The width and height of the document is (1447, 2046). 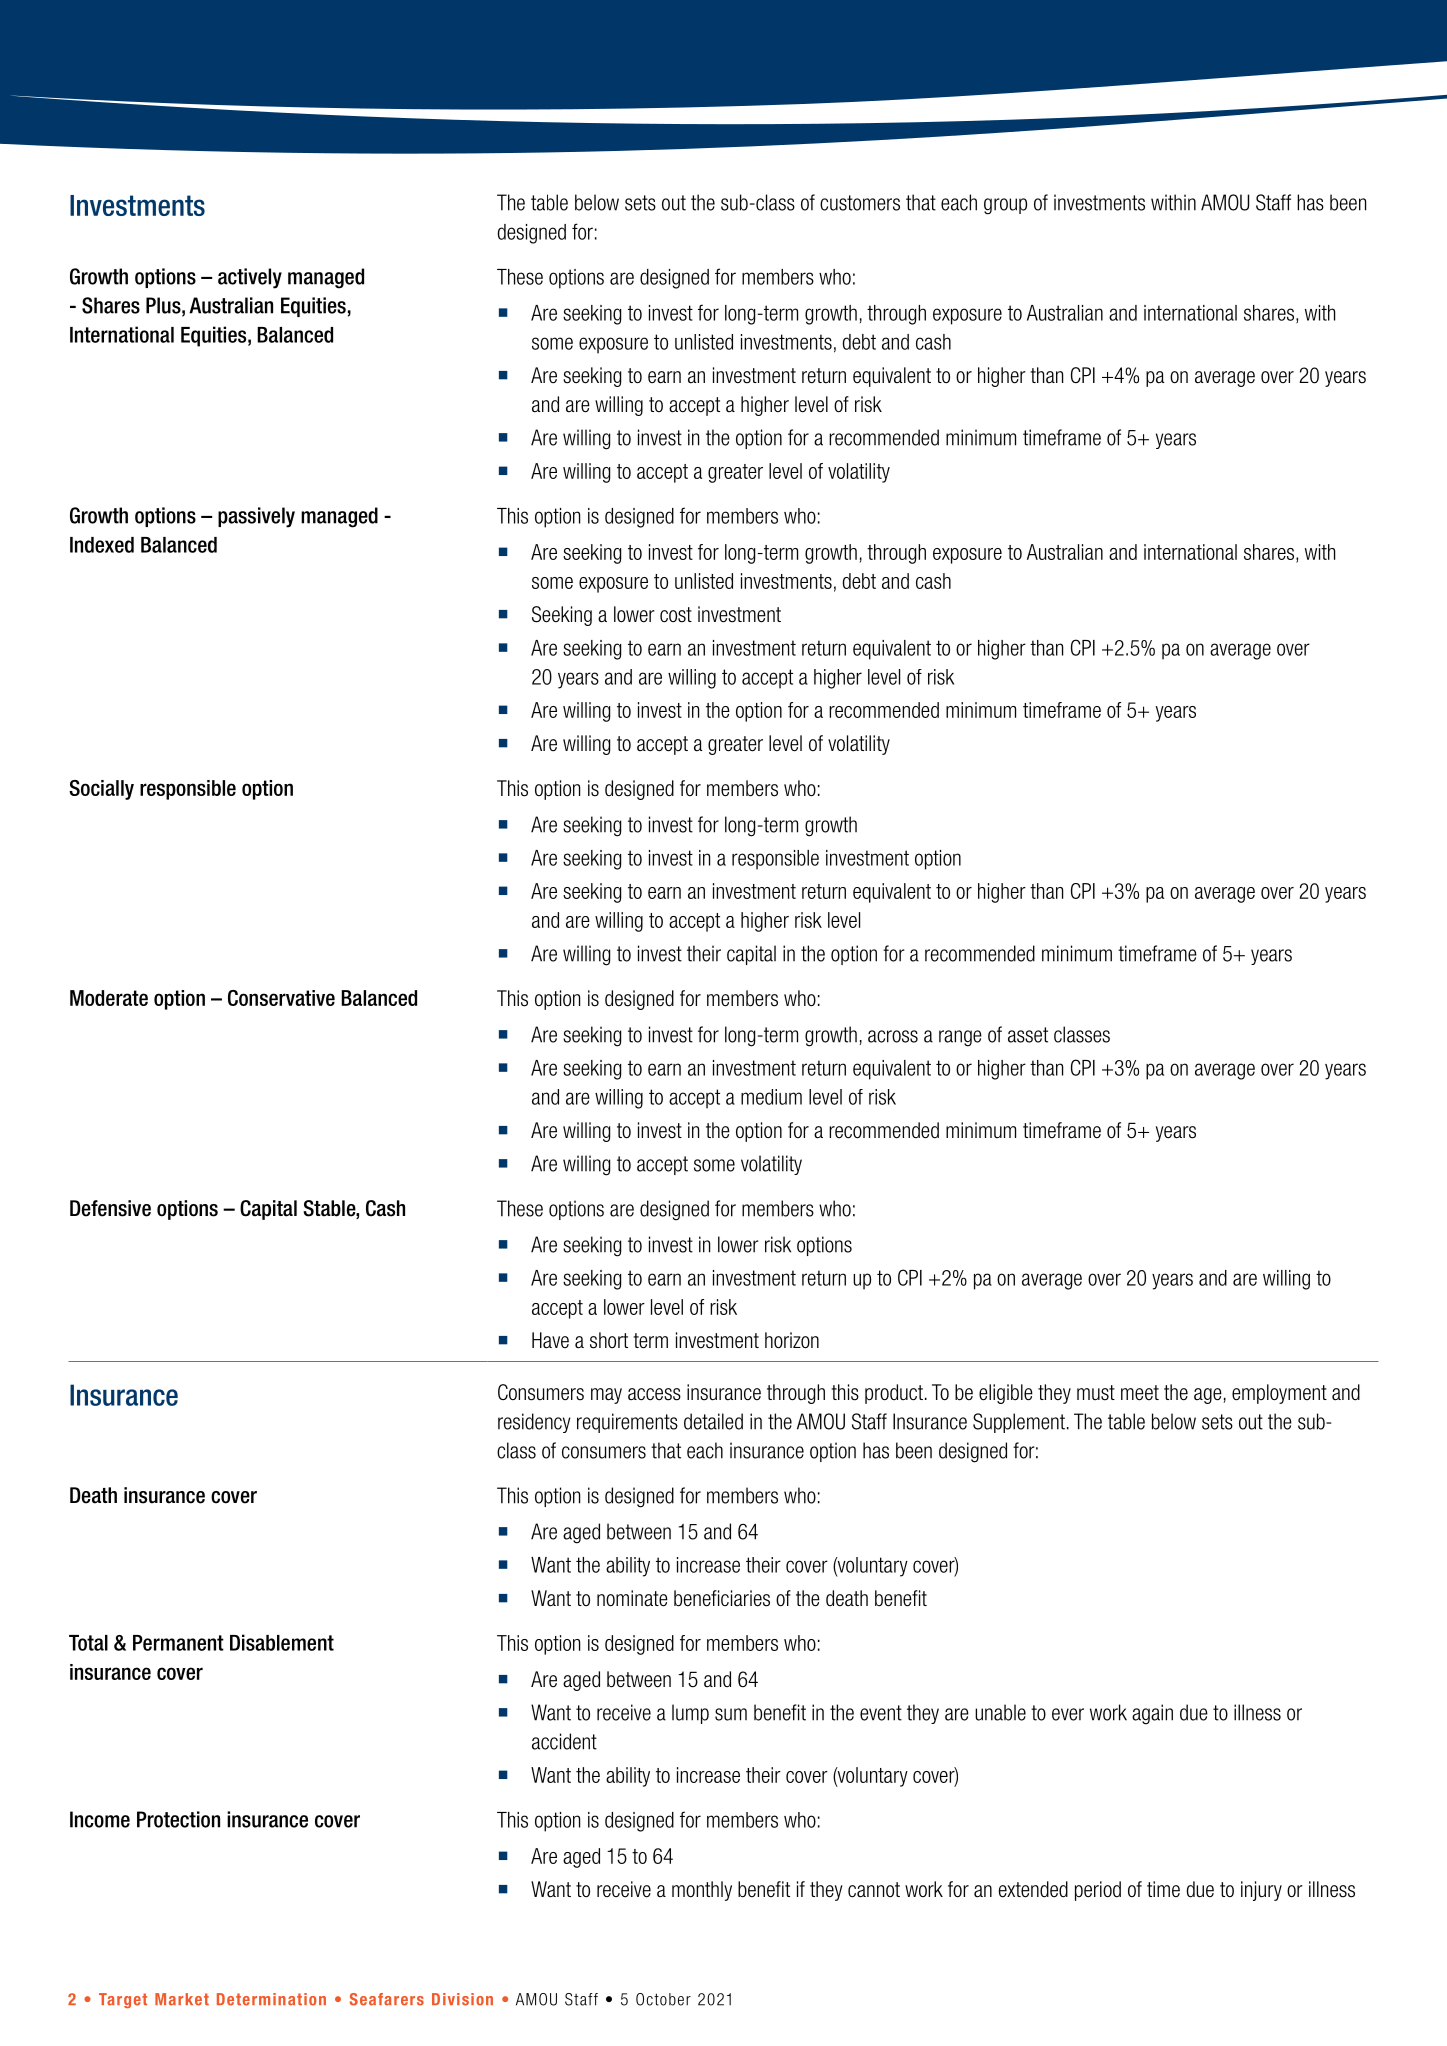 What do you see at coordinates (663, 1999) in the document?
I see `October` at bounding box center [663, 1999].
